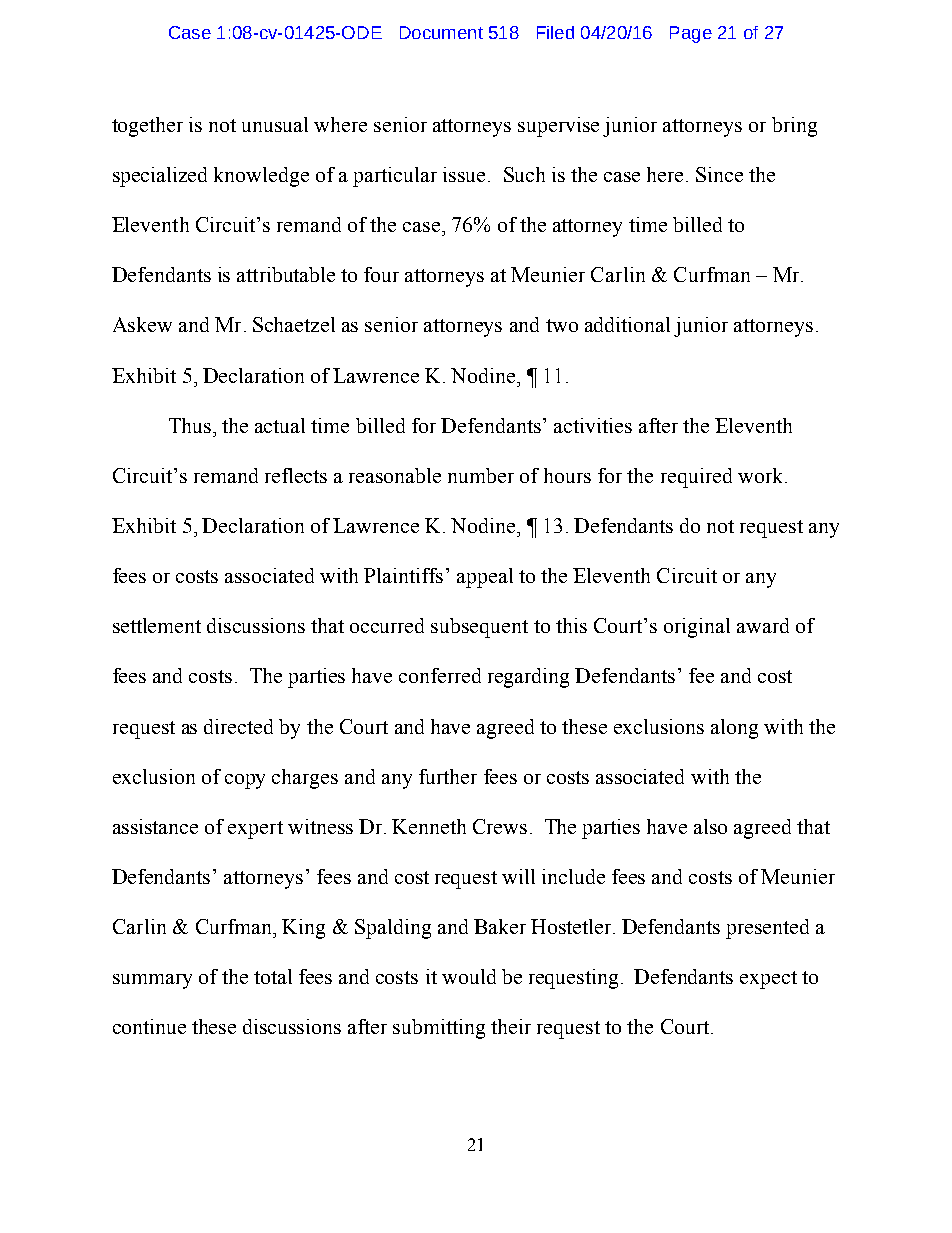 Image resolution: width=952 pixels, height=1233 pixels. What do you see at coordinates (469, 976) in the document?
I see `would` at bounding box center [469, 976].
